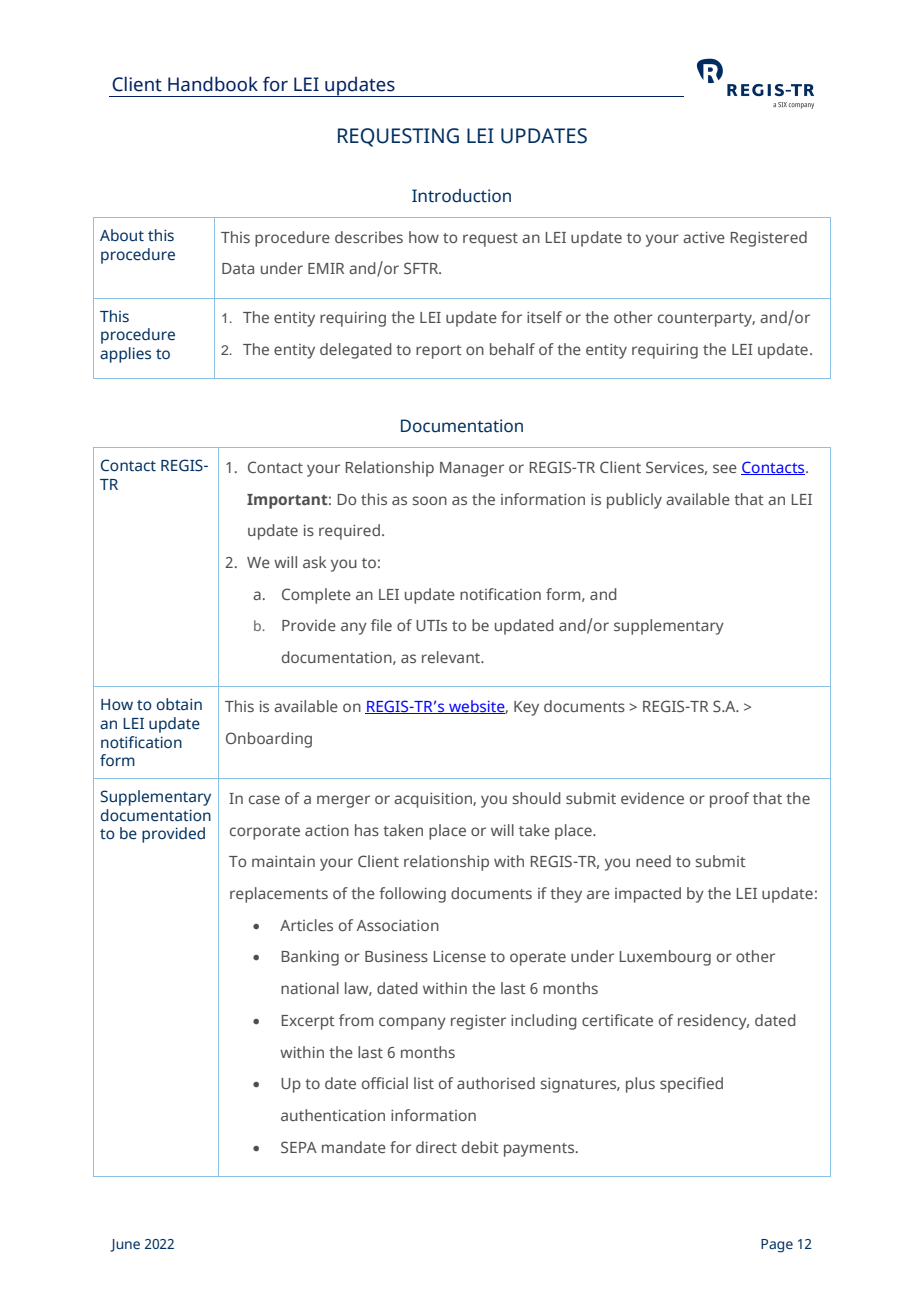 Image resolution: width=924 pixels, height=1308 pixels. I want to click on active, so click(704, 237).
